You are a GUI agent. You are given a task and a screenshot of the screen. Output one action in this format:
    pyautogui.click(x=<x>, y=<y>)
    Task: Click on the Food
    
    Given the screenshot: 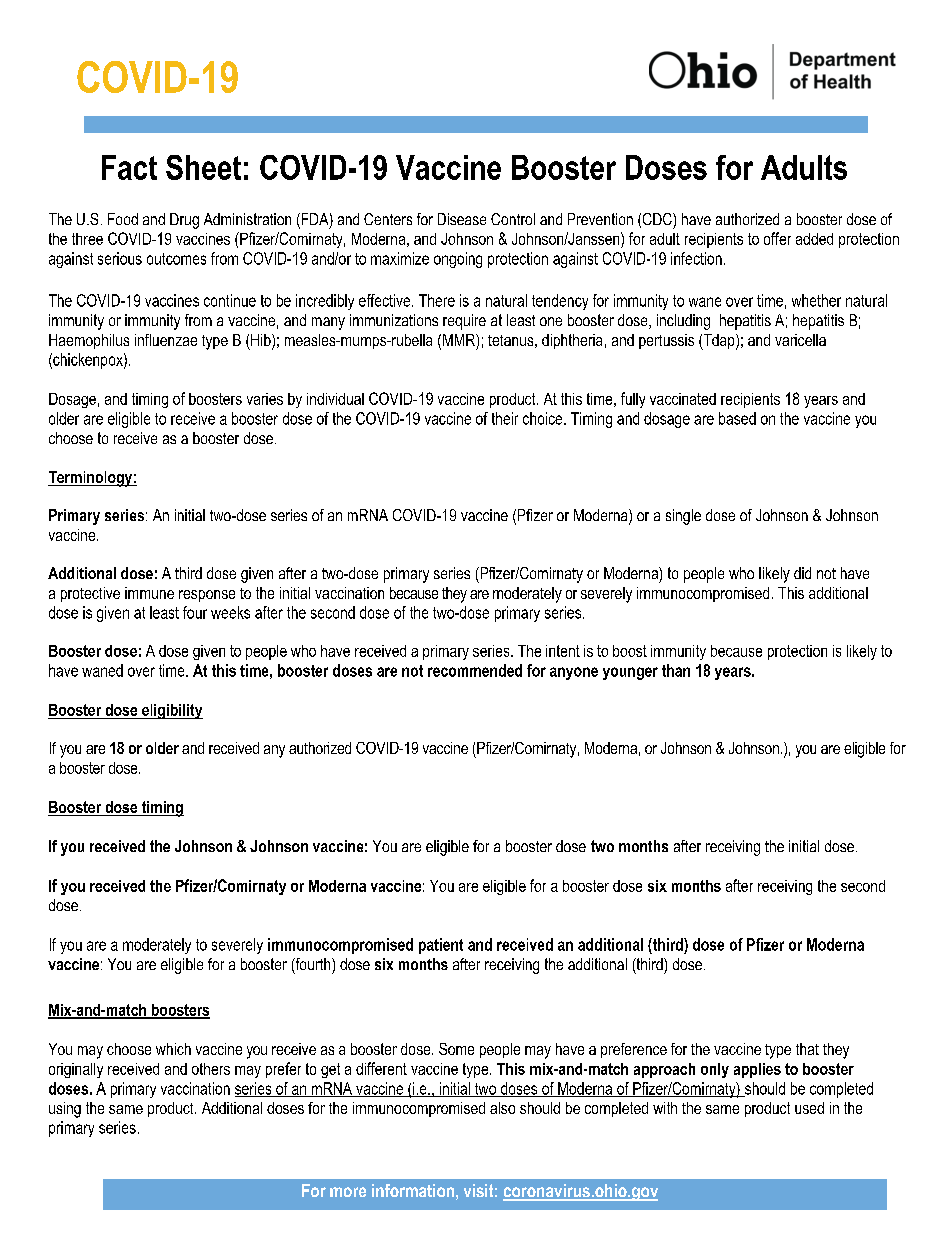 What is the action you would take?
    pyautogui.click(x=123, y=219)
